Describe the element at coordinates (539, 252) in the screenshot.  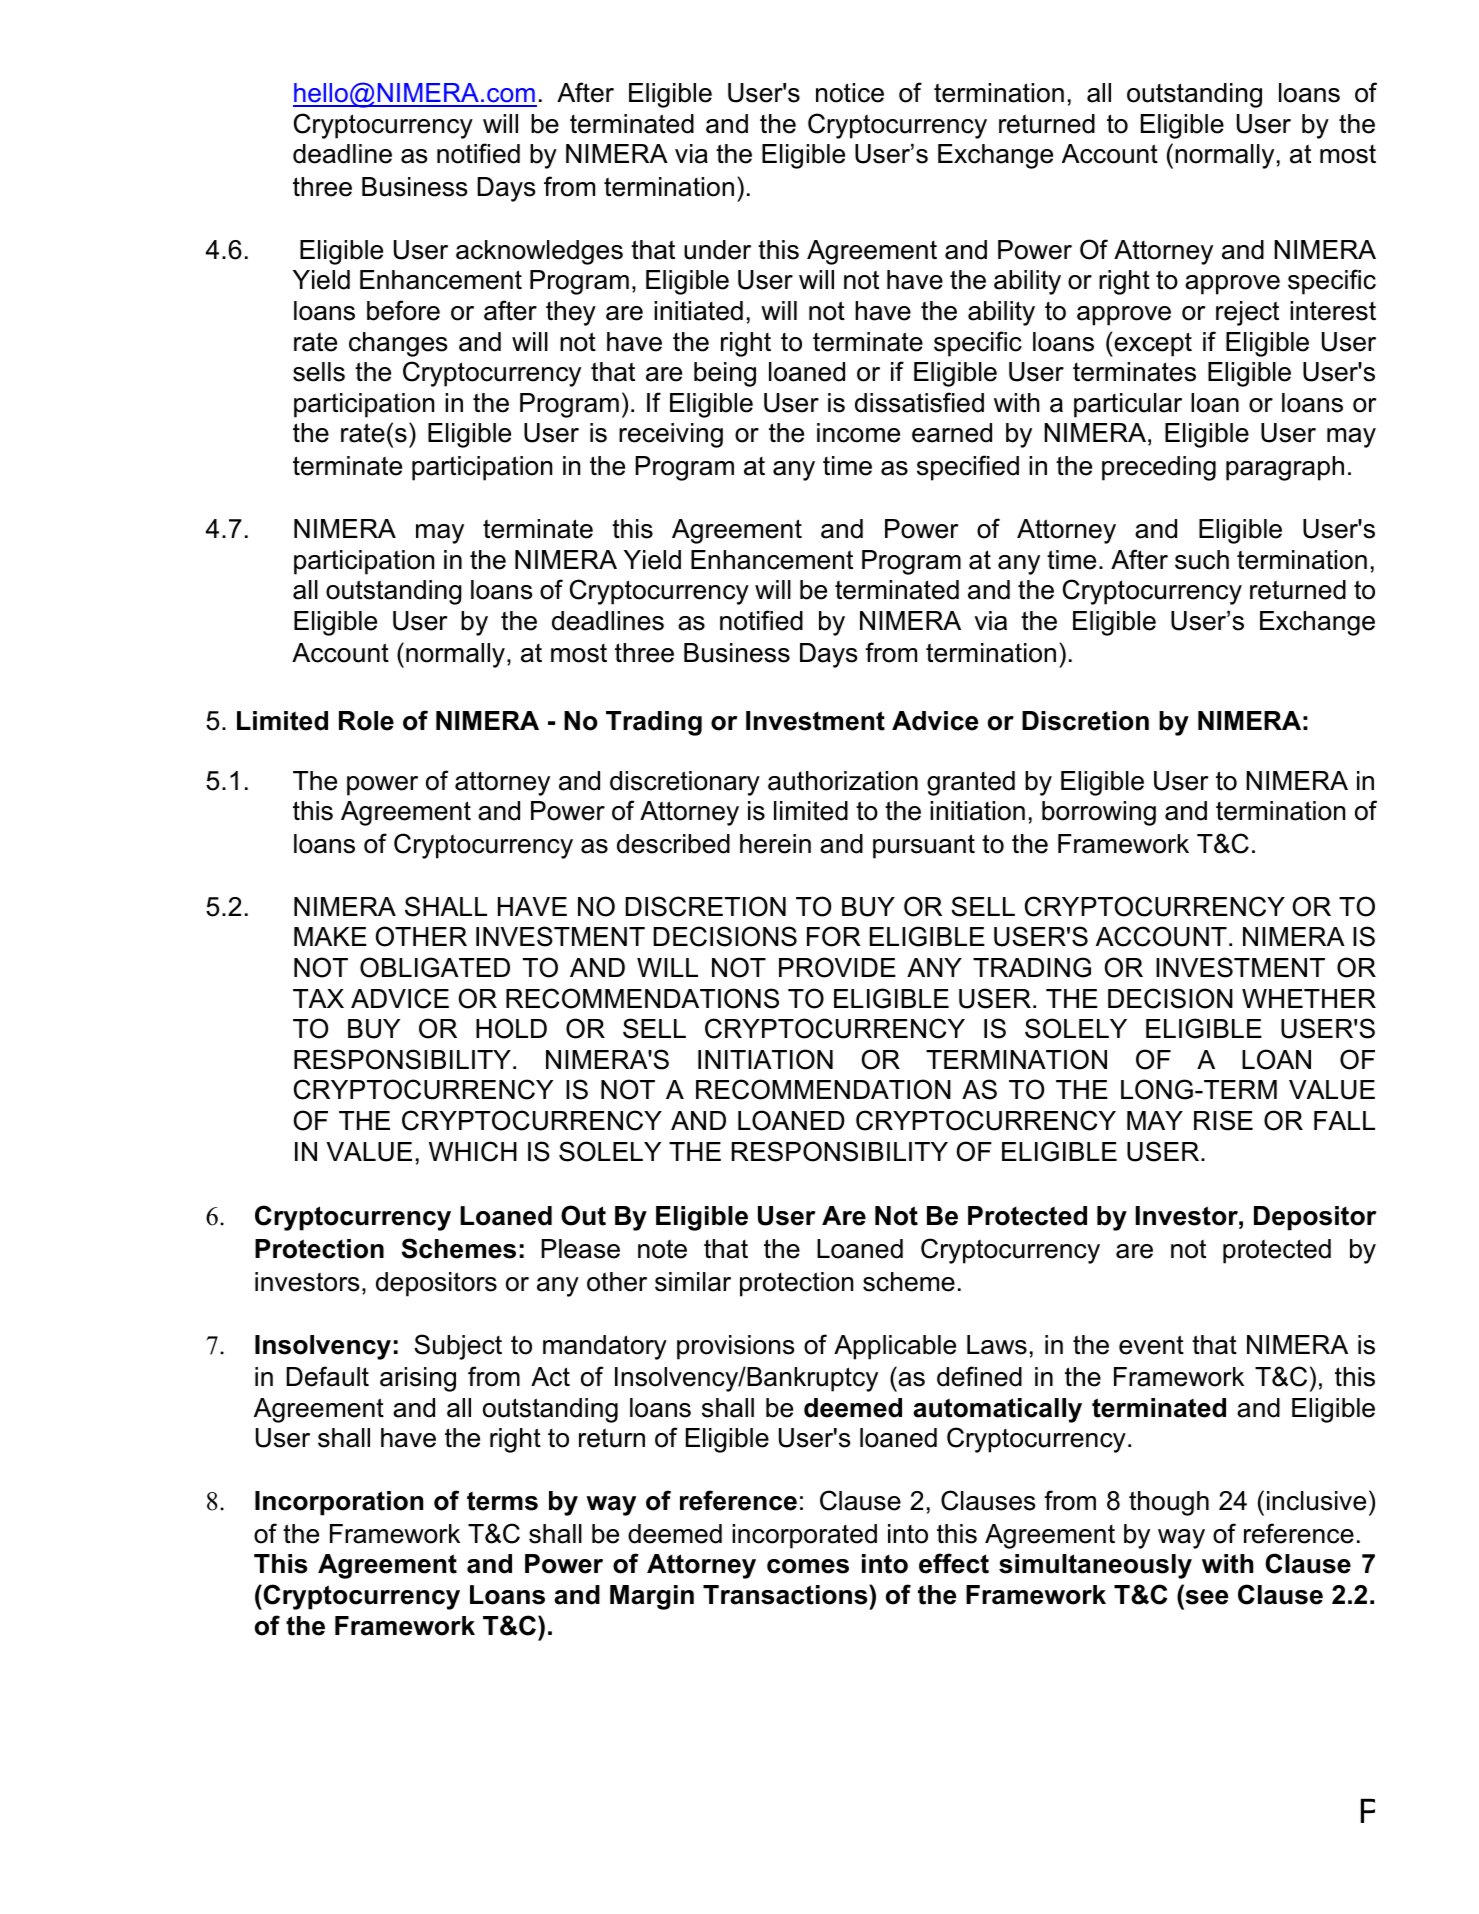
I see `acknowledges` at that location.
